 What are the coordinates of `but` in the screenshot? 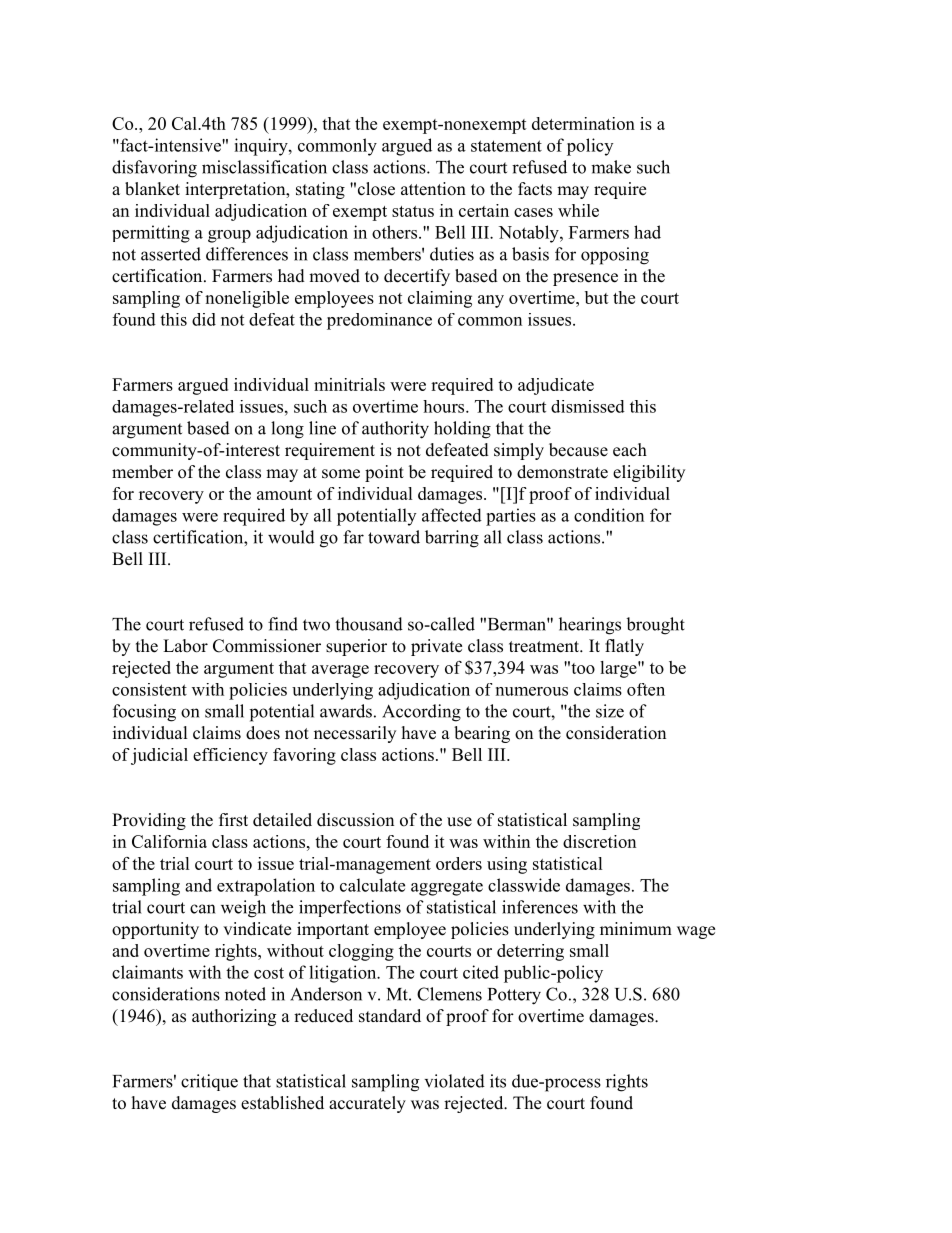 It's located at (597, 297).
